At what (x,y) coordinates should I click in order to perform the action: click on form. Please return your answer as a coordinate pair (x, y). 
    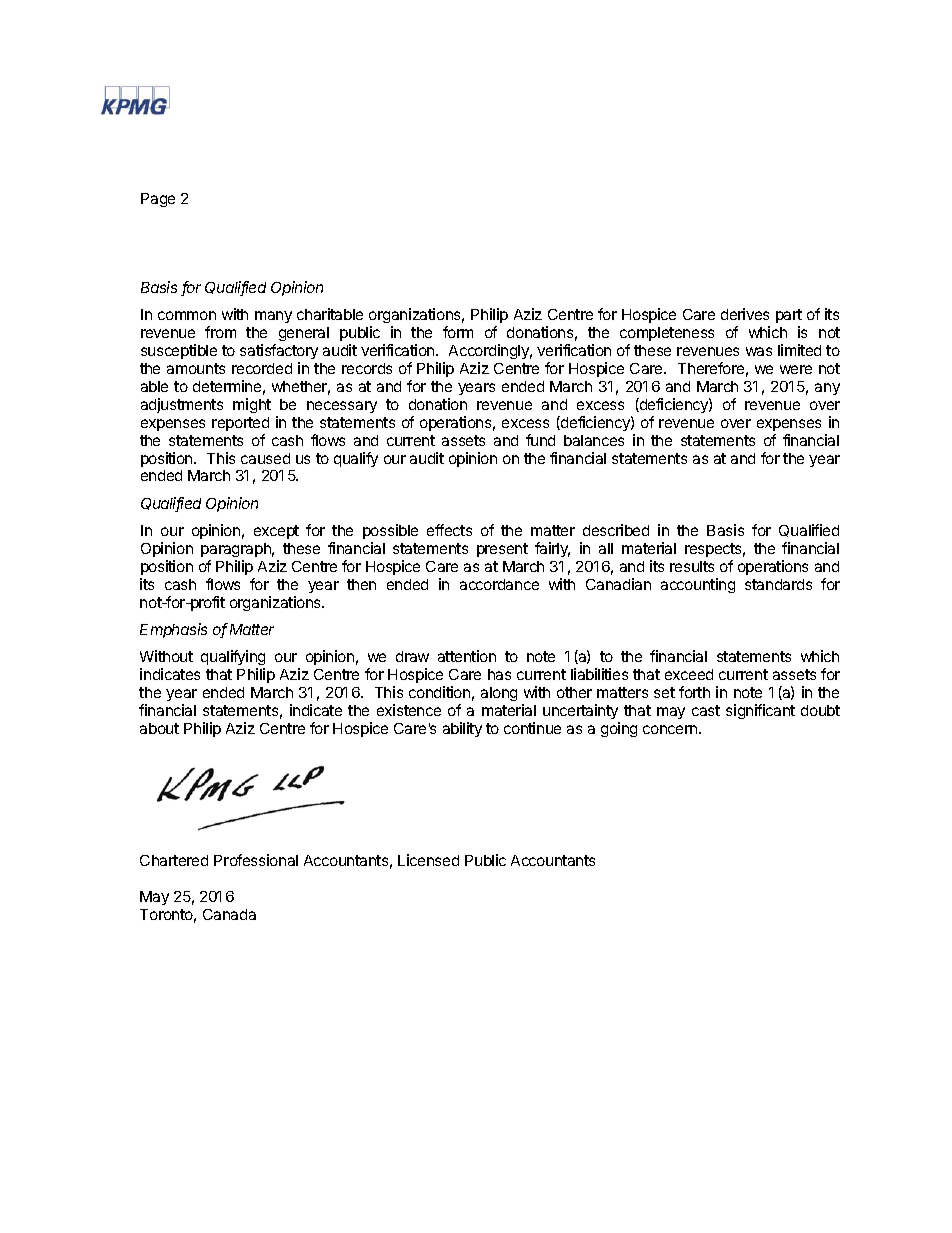
    Looking at the image, I should click on (458, 332).
